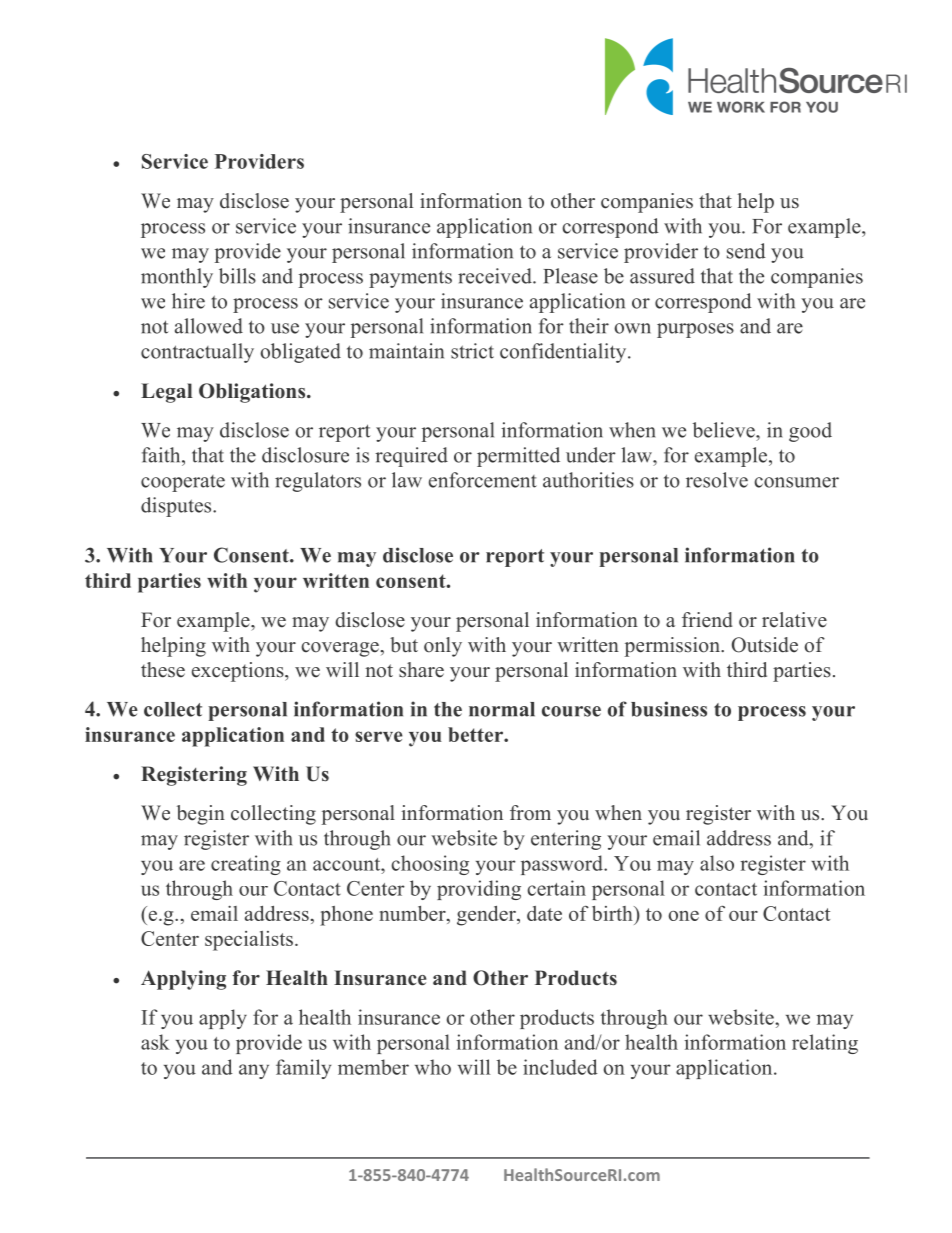 This document has height=1233, width=952. Describe the element at coordinates (476, 734) in the document. I see `better` at that location.
